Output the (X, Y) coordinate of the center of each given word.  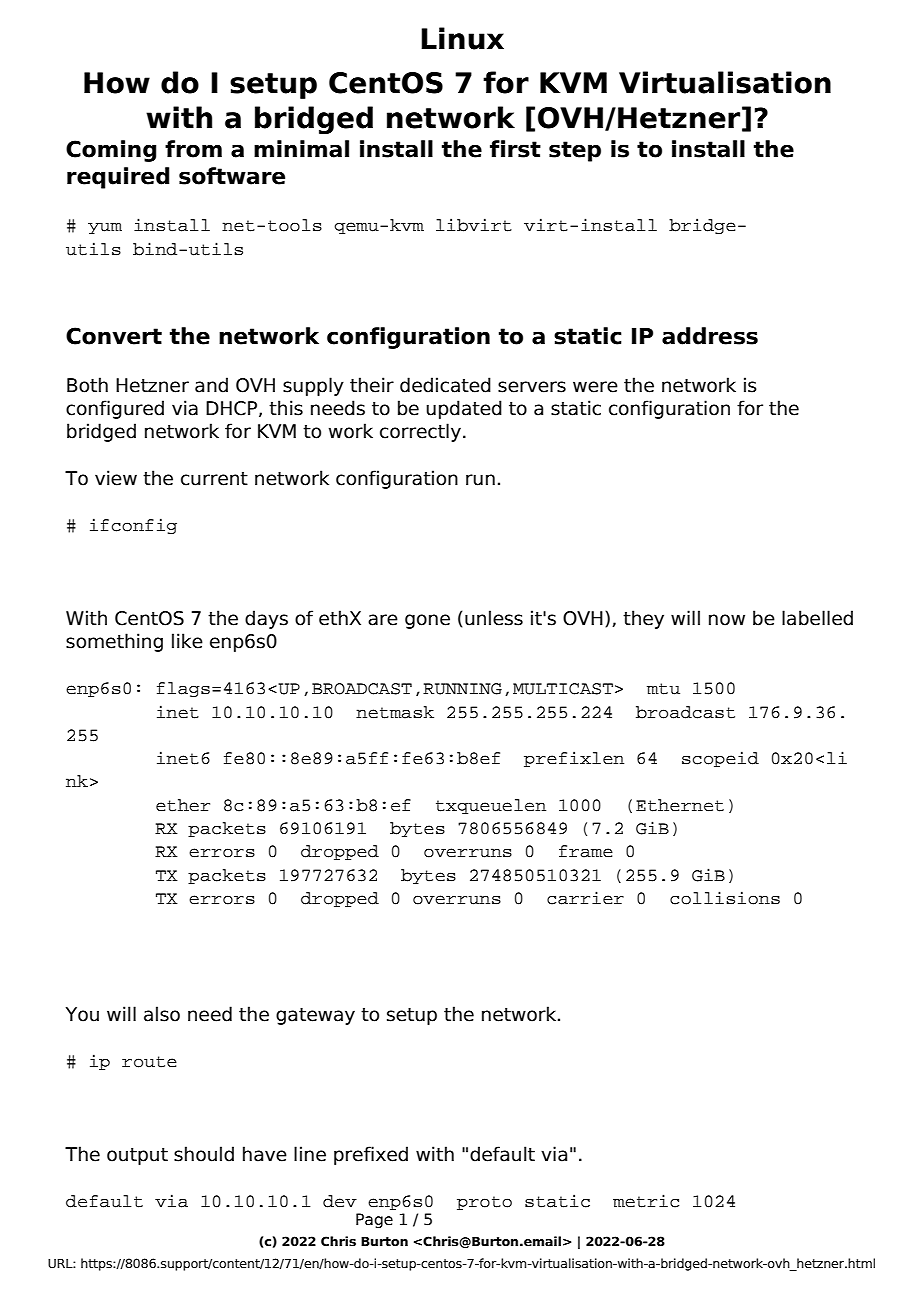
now (727, 620)
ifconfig (133, 526)
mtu (663, 689)
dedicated (445, 385)
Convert (114, 336)
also (162, 1014)
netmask (395, 712)
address (710, 336)
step (575, 151)
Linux (462, 38)
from (193, 149)
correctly (420, 432)
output (137, 1156)
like (187, 641)
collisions (725, 898)
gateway (315, 1016)
